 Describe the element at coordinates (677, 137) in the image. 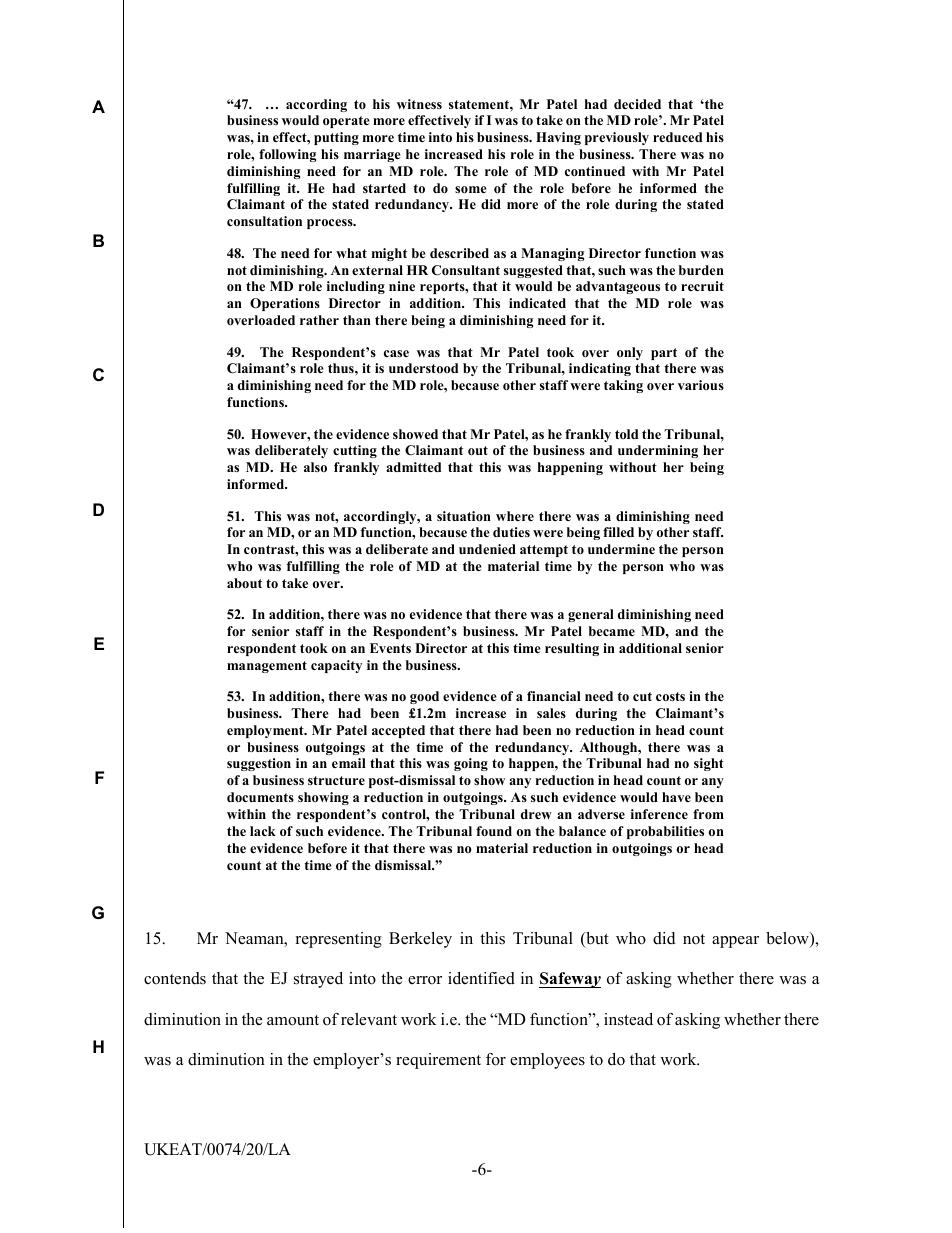

I see `reduced` at that location.
